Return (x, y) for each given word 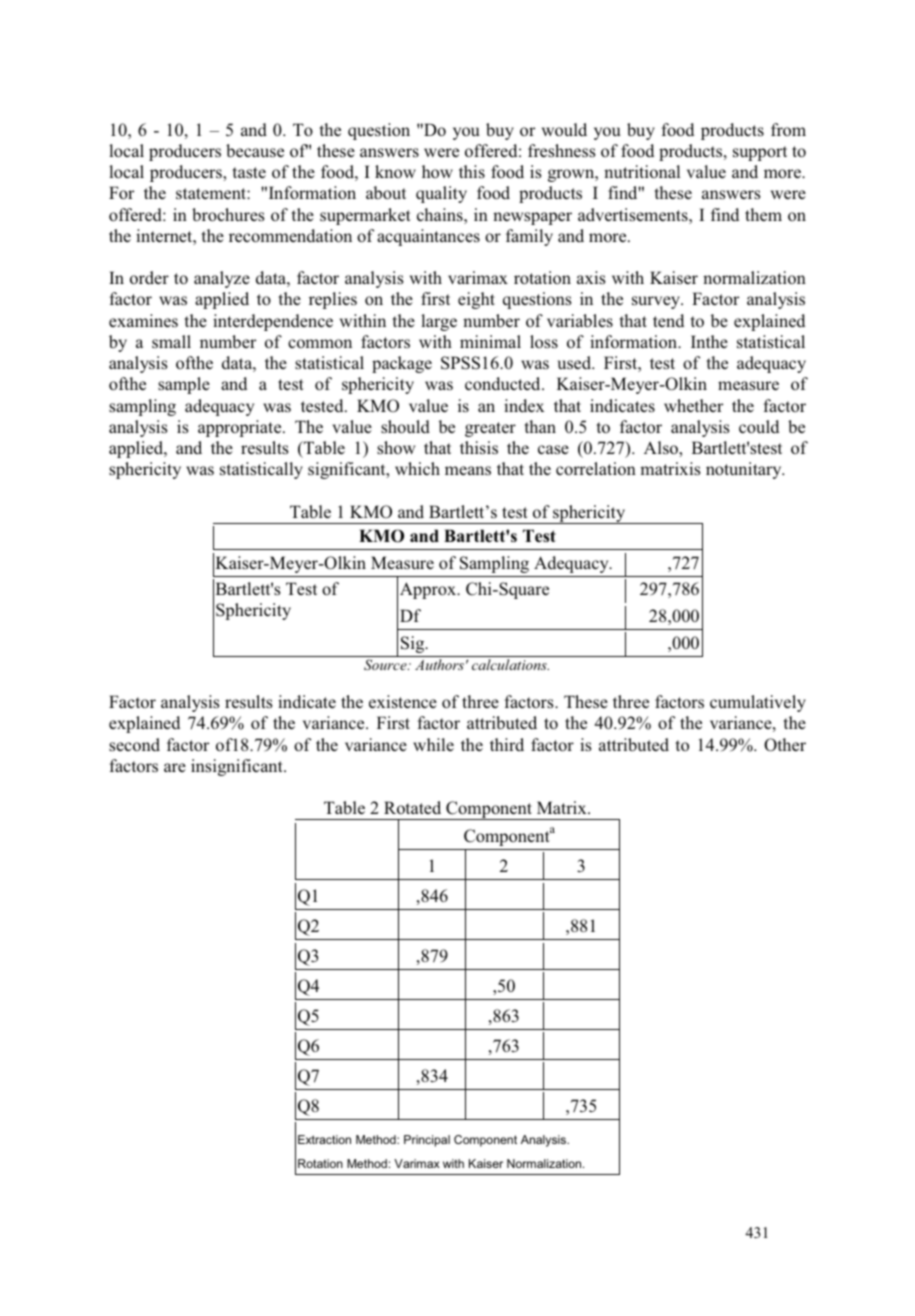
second (134, 745)
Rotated (412, 807)
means (468, 470)
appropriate (241, 428)
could (759, 427)
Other (785, 745)
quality (441, 194)
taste (249, 173)
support (760, 153)
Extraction (324, 1139)
